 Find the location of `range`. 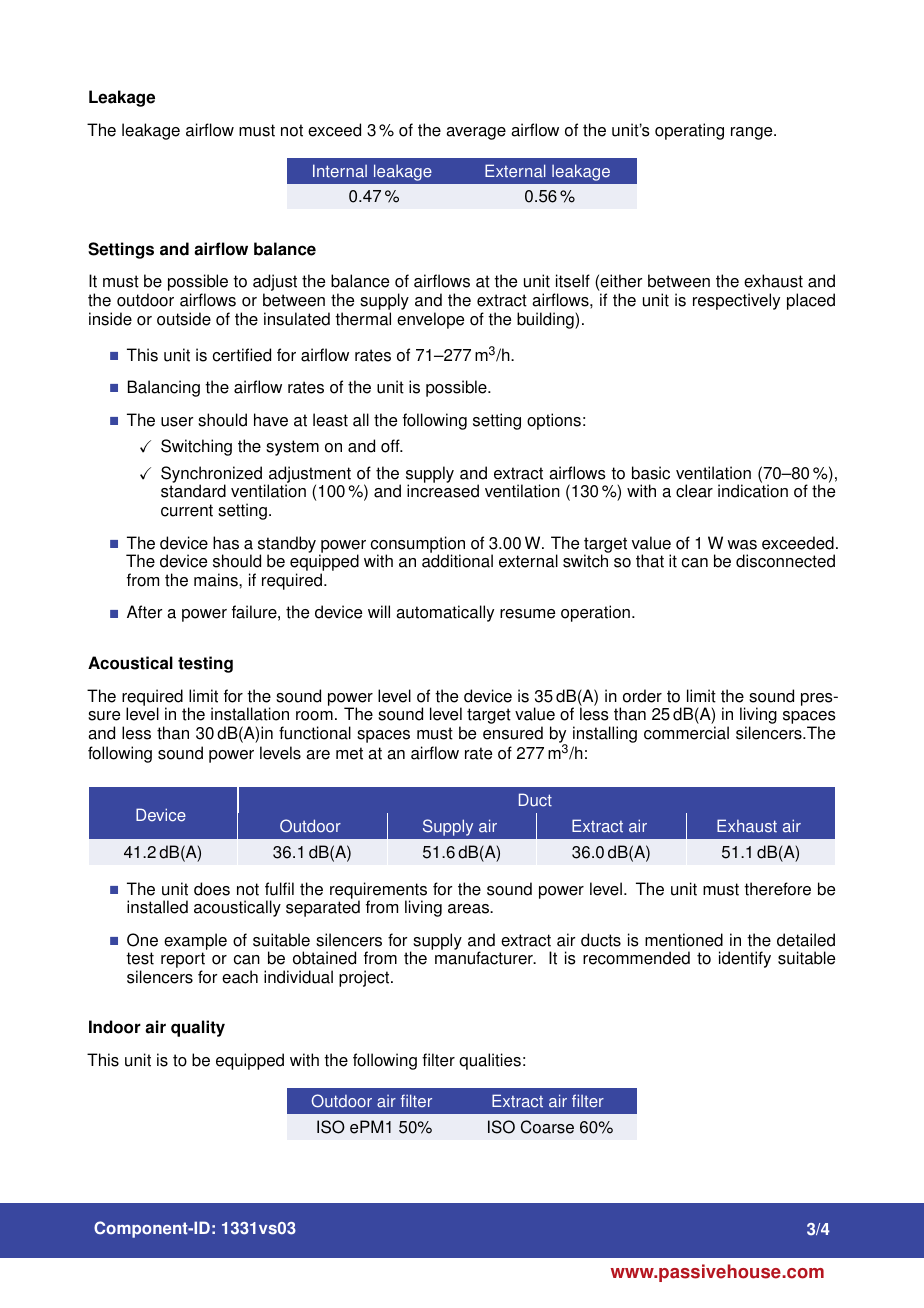

range is located at coordinates (753, 133).
